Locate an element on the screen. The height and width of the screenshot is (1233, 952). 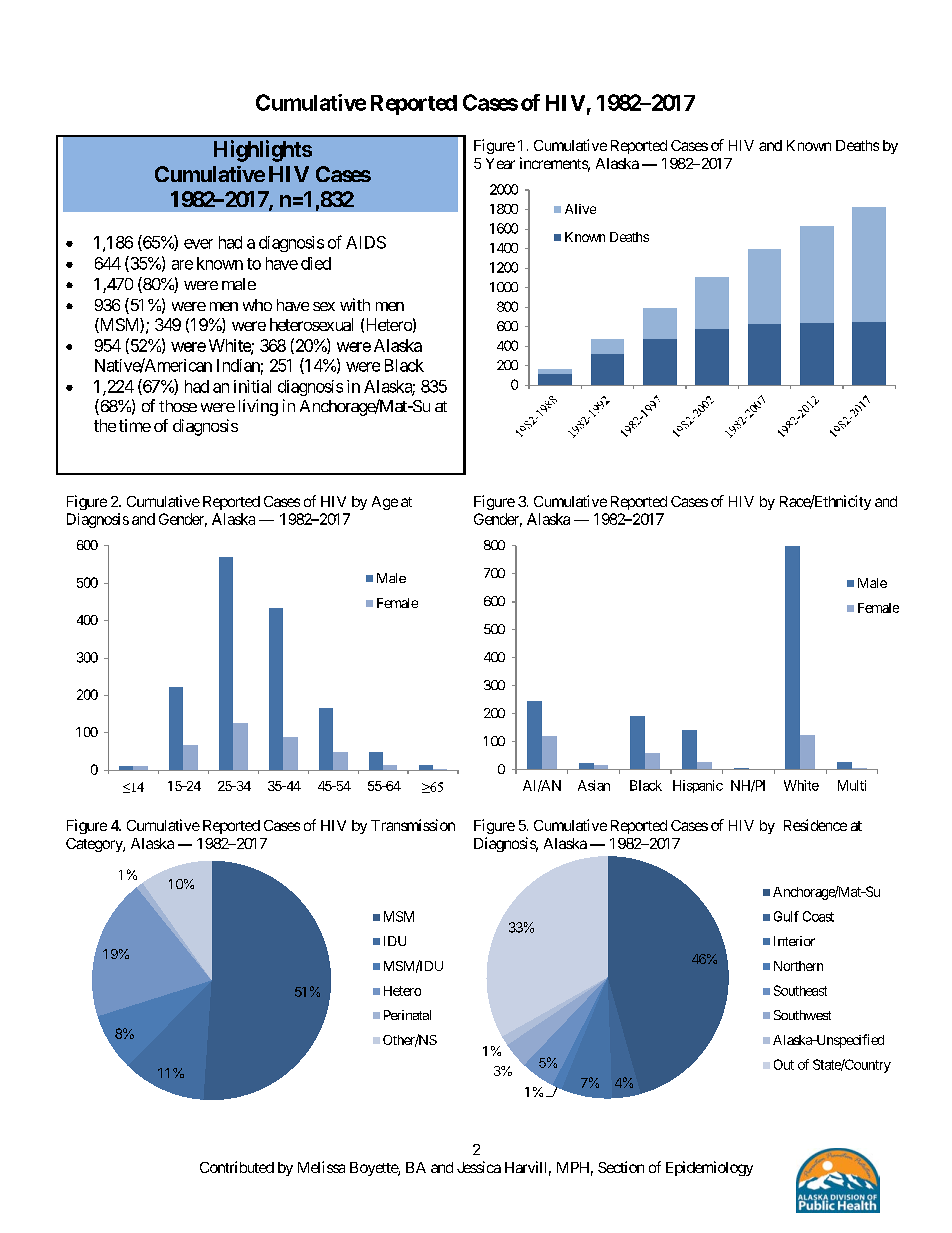
Perinatal is located at coordinates (407, 1015).
